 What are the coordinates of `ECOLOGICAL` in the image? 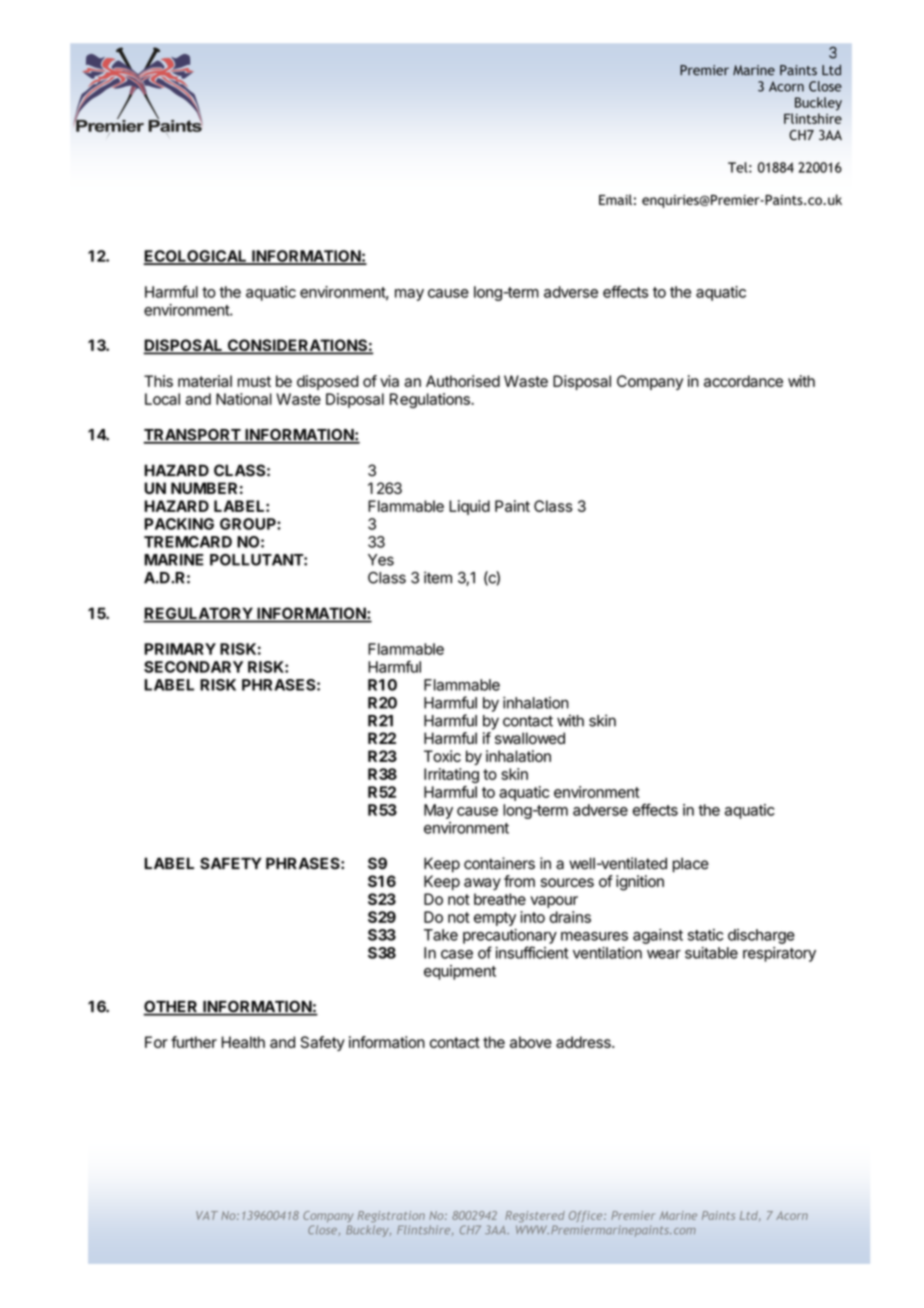 It's located at (196, 257).
